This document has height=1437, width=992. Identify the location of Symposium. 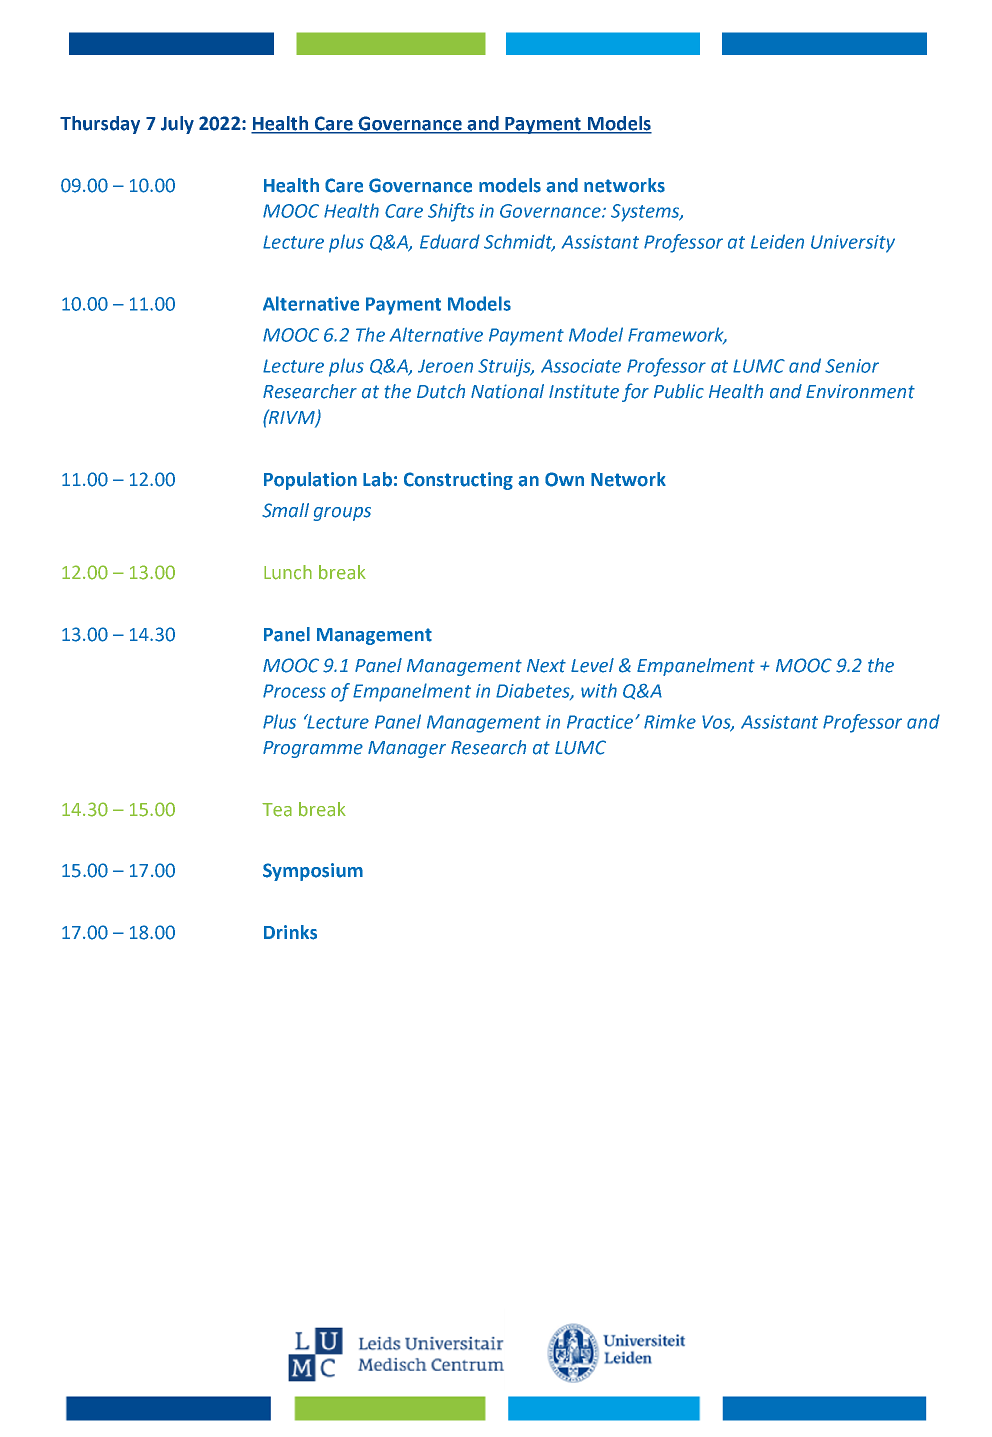
(313, 872).
